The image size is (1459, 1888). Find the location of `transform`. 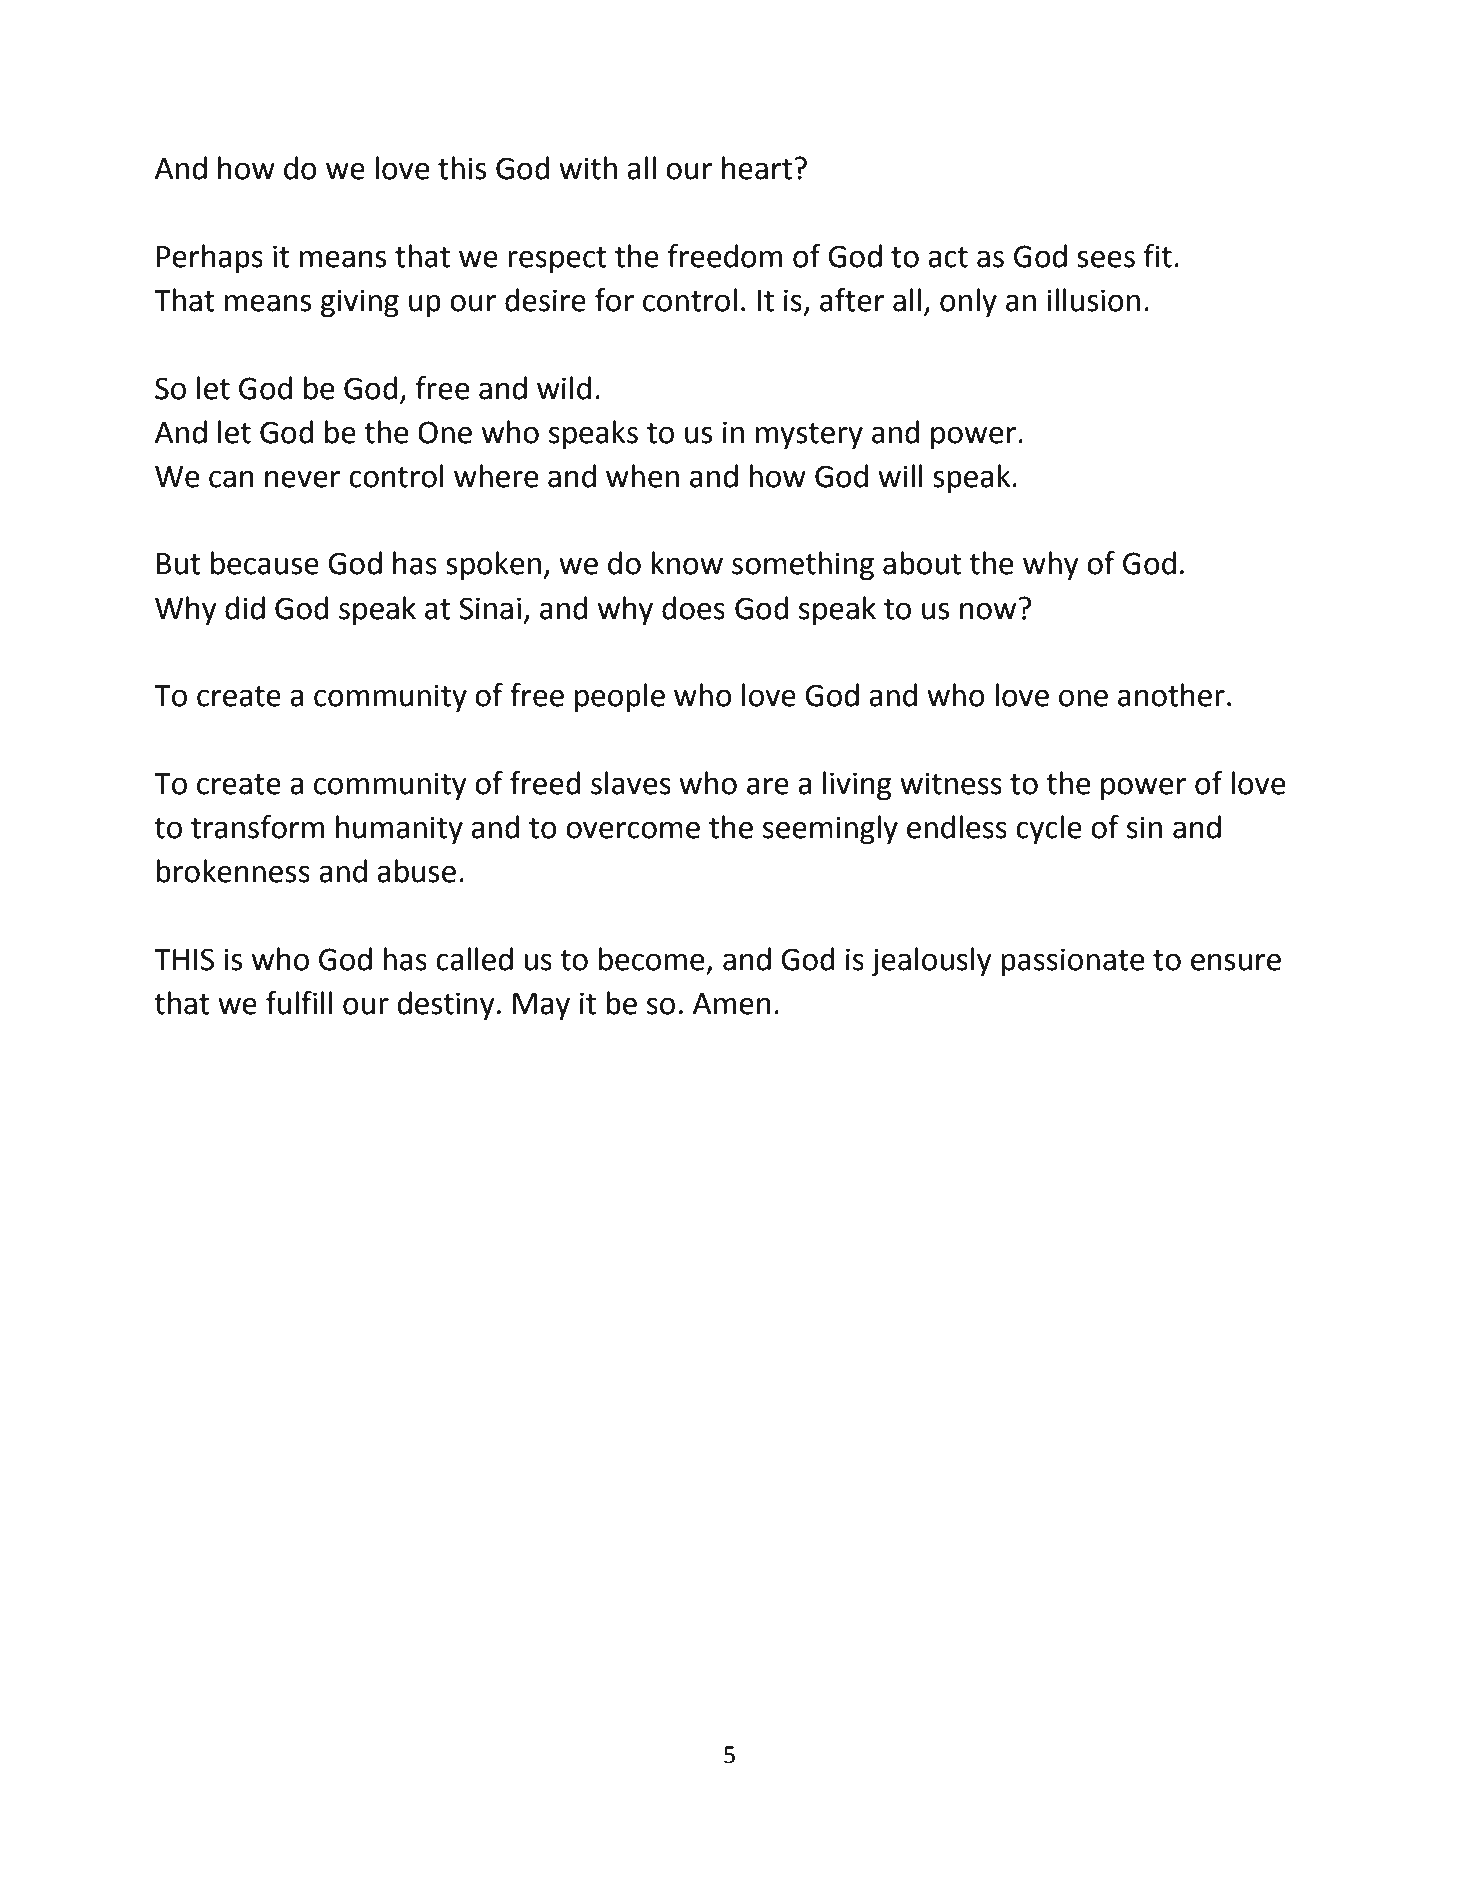

transform is located at coordinates (257, 827).
